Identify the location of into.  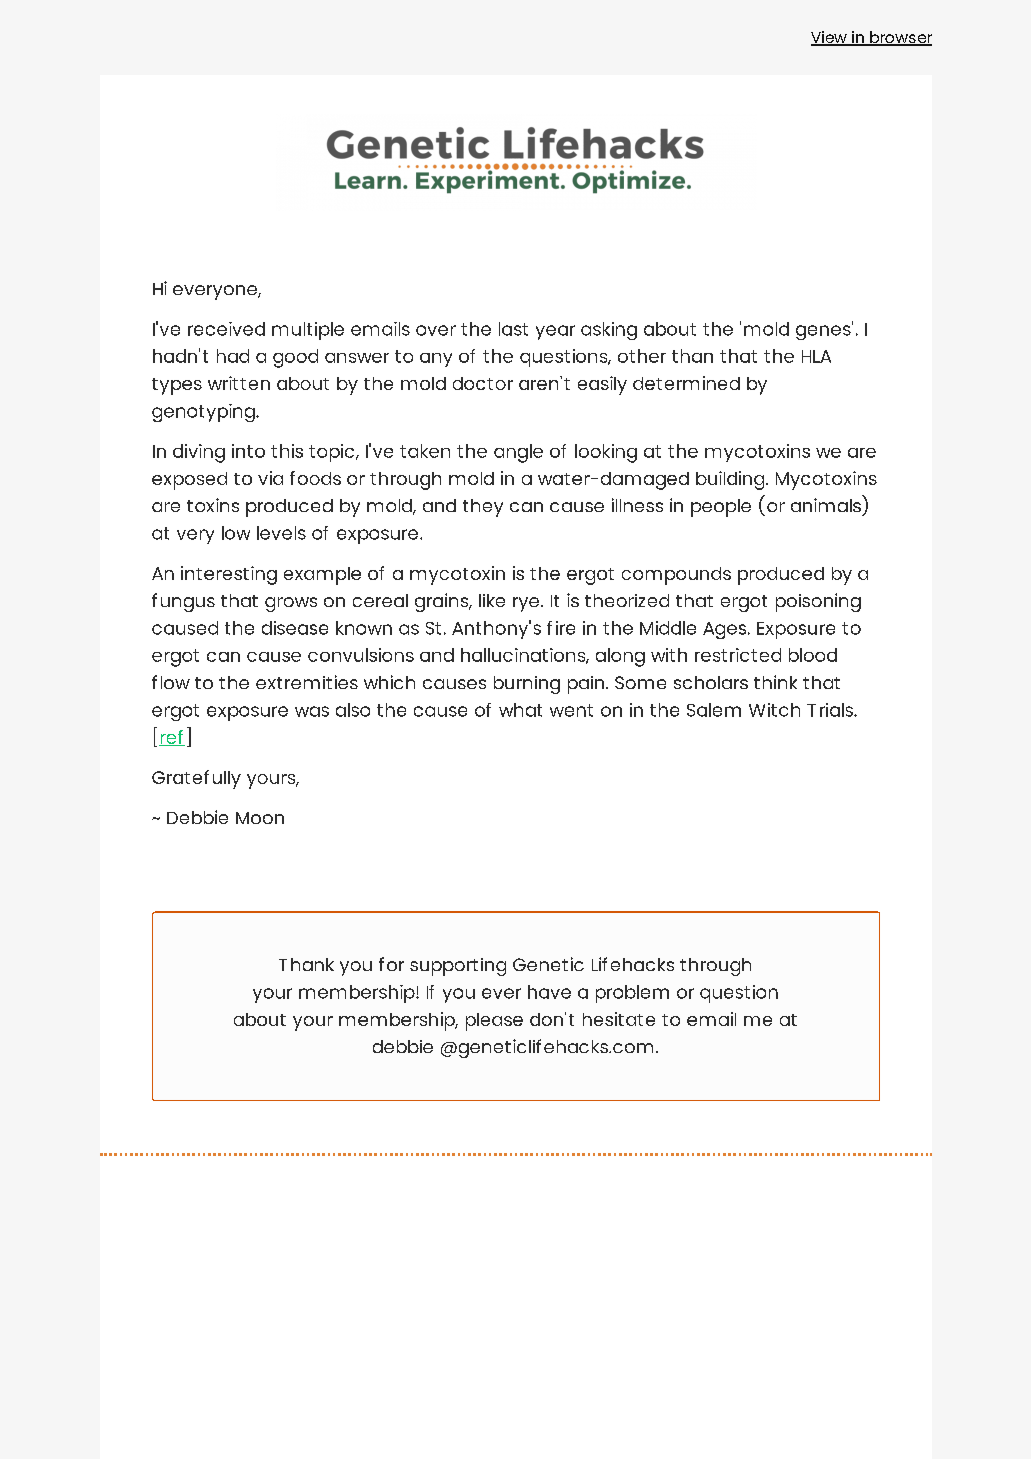
(248, 451).
